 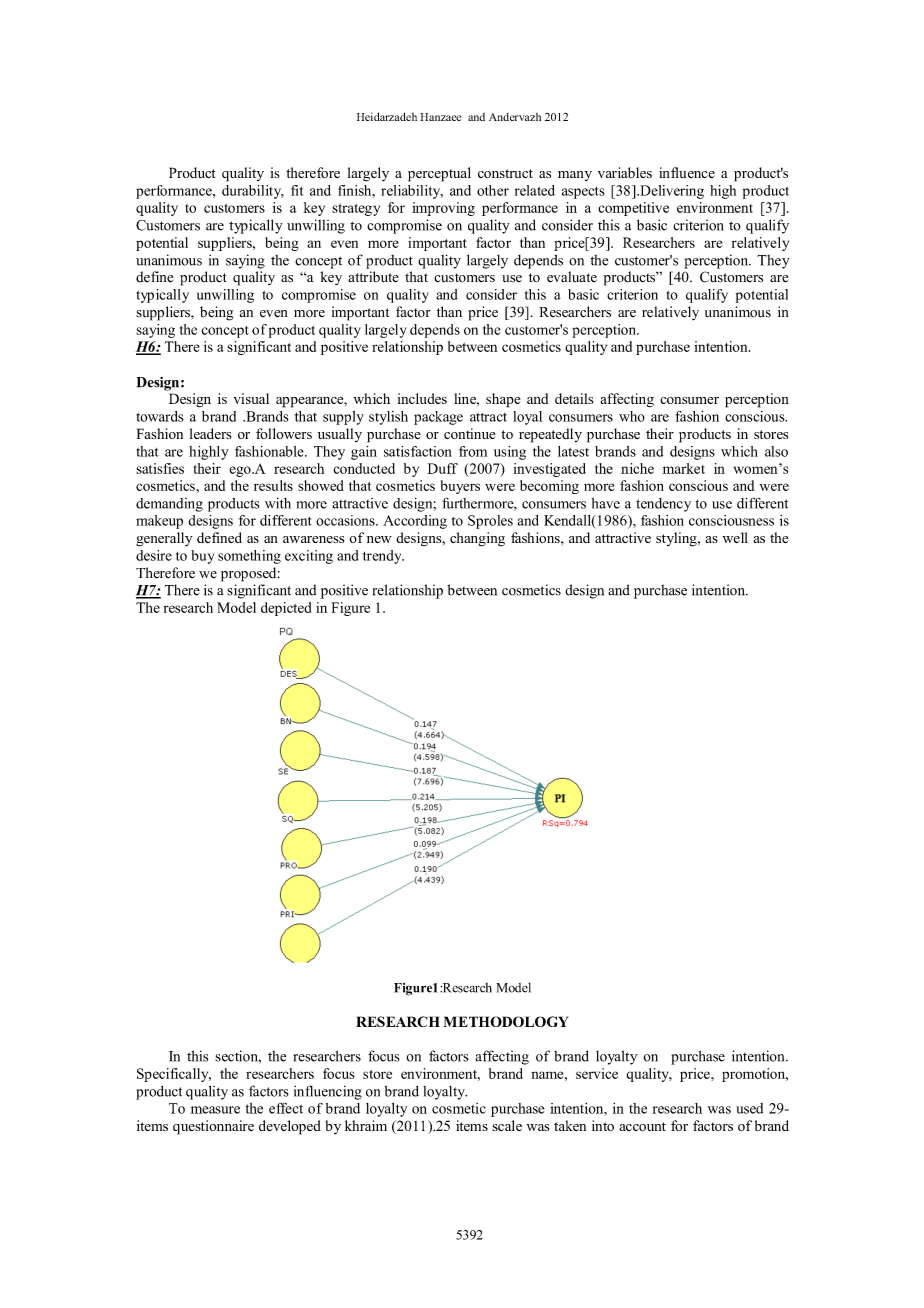 What do you see at coordinates (443, 209) in the screenshot?
I see `improving` at bounding box center [443, 209].
